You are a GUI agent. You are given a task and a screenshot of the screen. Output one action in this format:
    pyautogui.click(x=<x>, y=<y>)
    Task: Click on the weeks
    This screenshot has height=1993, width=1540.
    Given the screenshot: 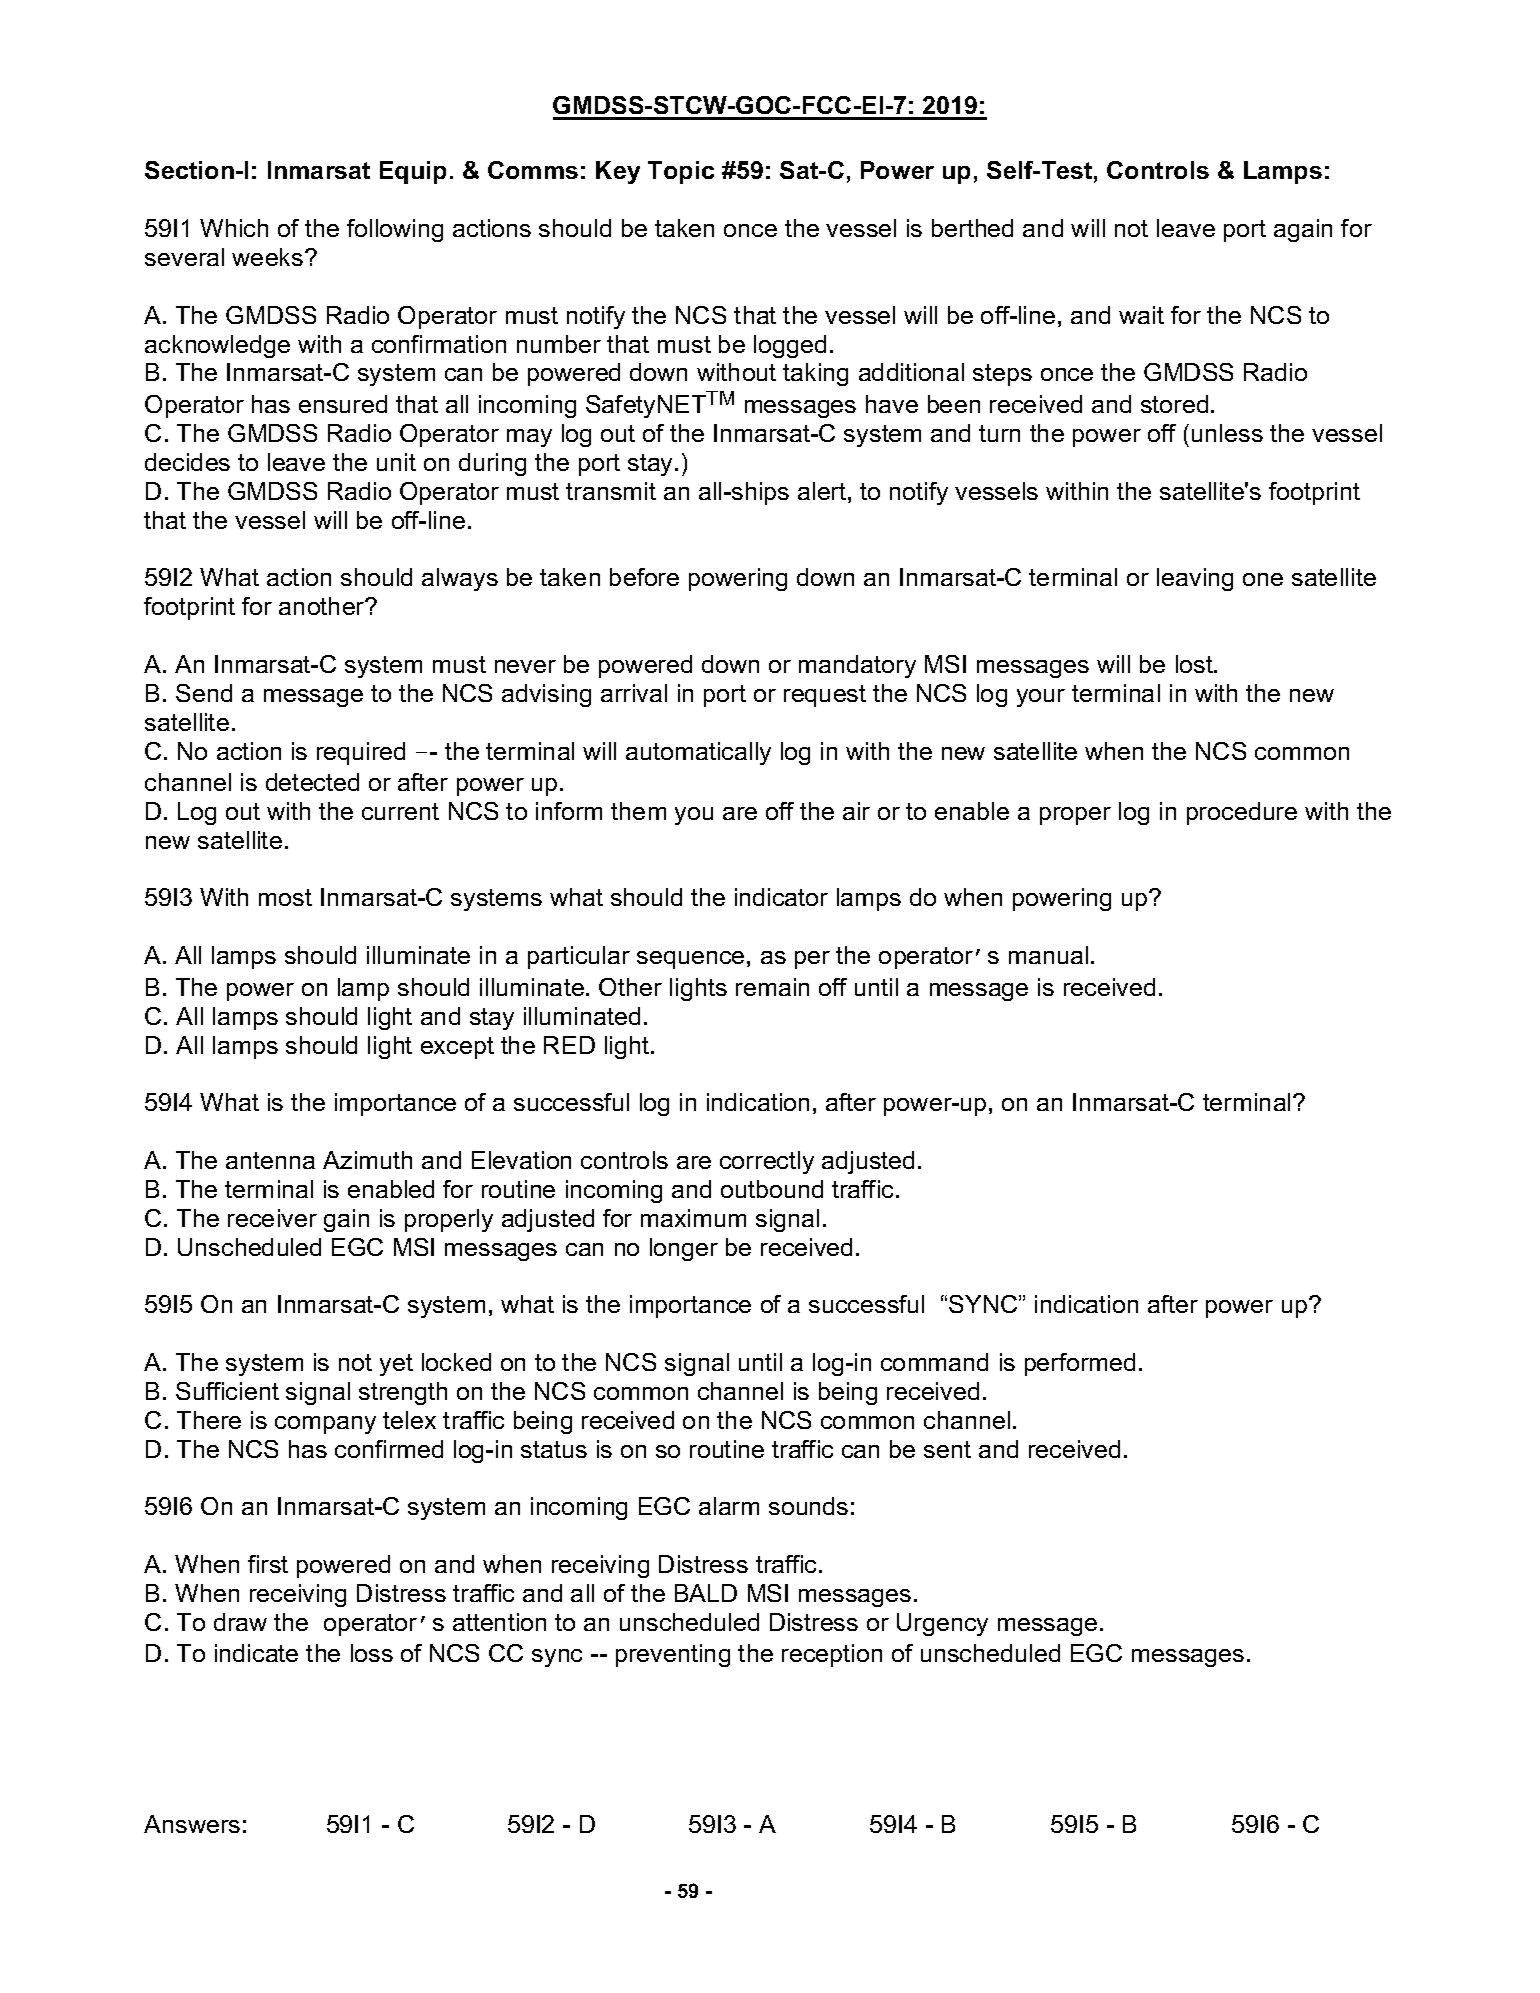 What is the action you would take?
    pyautogui.click(x=269, y=257)
